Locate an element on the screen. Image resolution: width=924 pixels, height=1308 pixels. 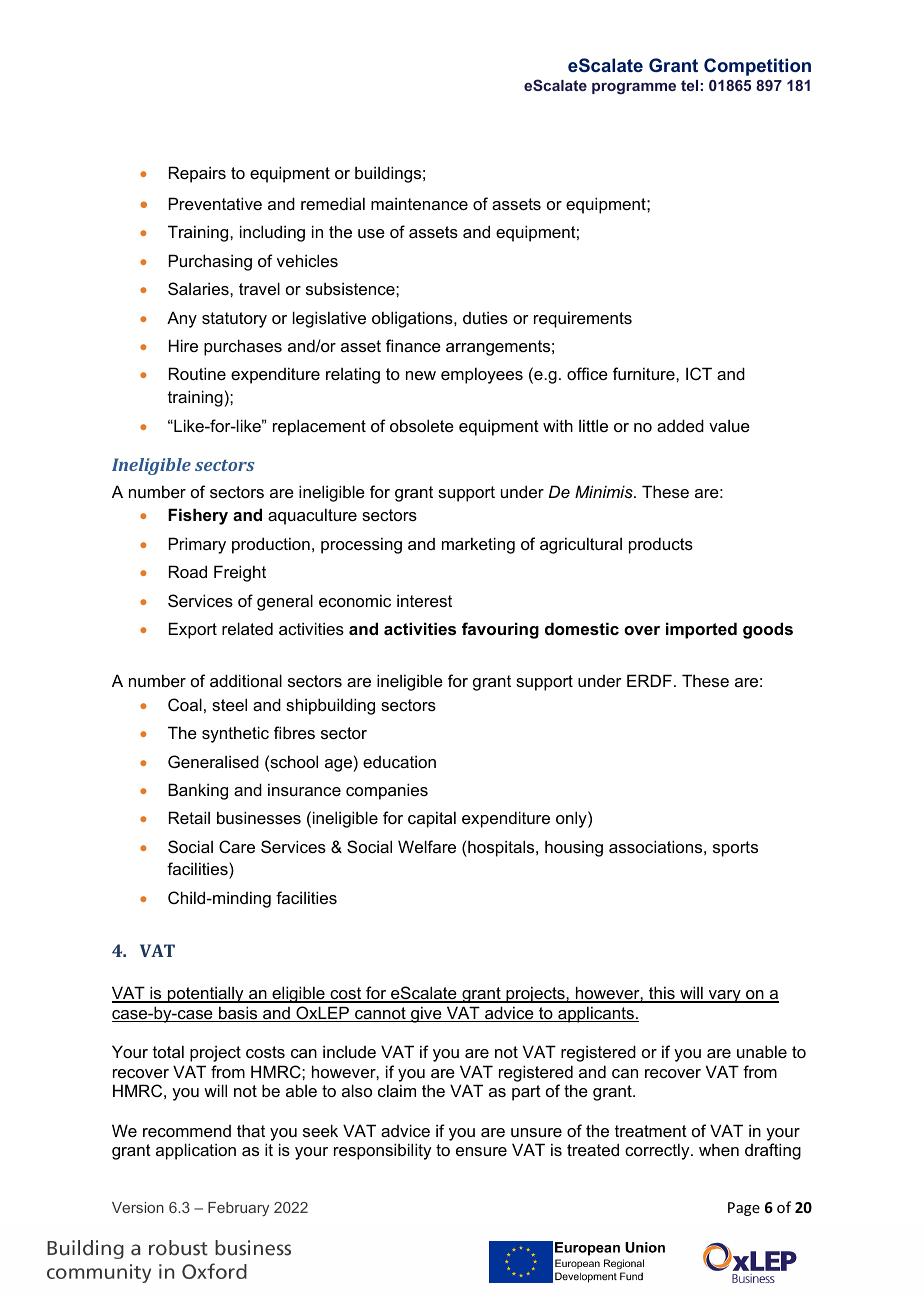
added is located at coordinates (680, 425).
